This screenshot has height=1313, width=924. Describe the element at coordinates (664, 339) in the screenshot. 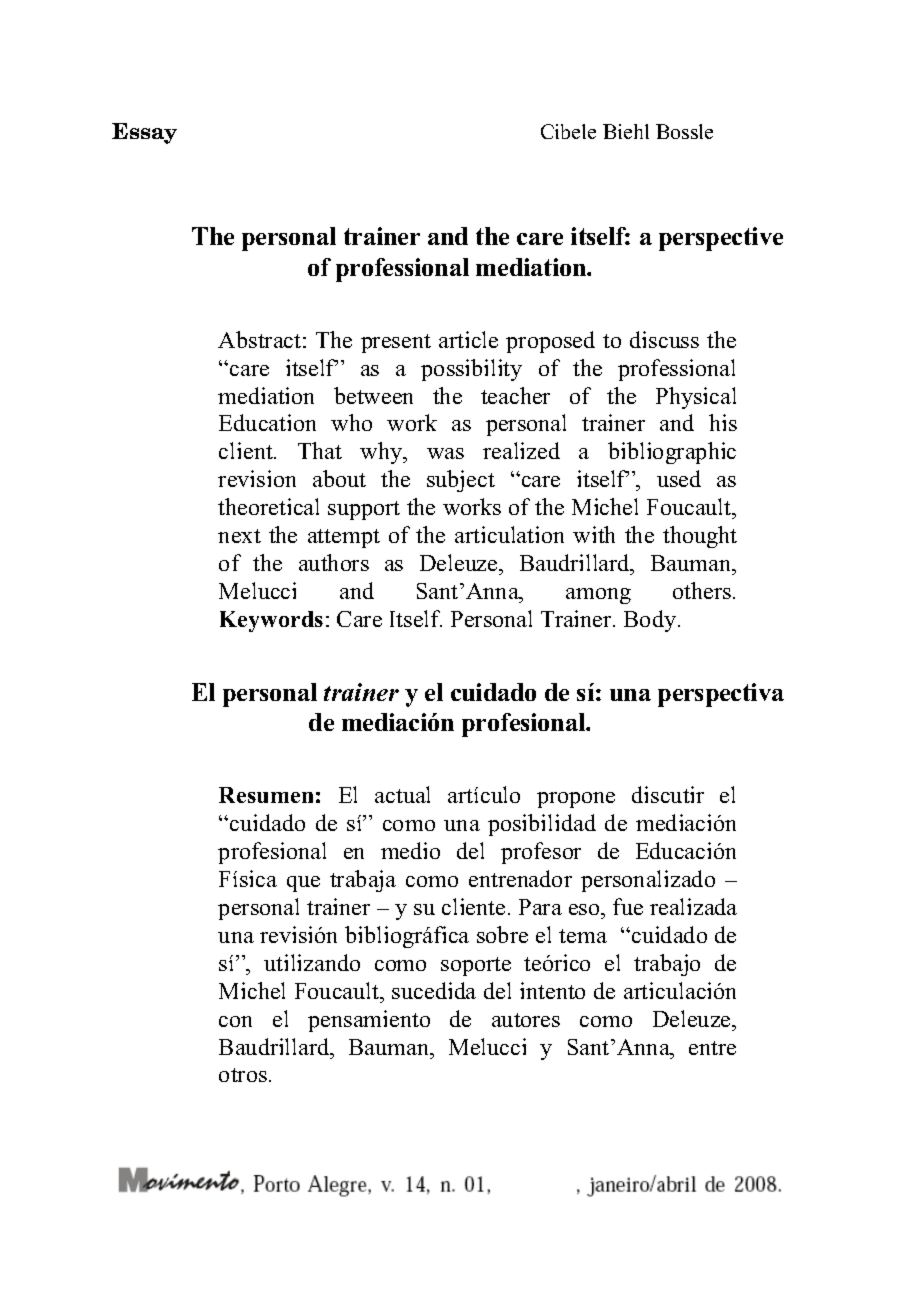

I see `discuss` at that location.
